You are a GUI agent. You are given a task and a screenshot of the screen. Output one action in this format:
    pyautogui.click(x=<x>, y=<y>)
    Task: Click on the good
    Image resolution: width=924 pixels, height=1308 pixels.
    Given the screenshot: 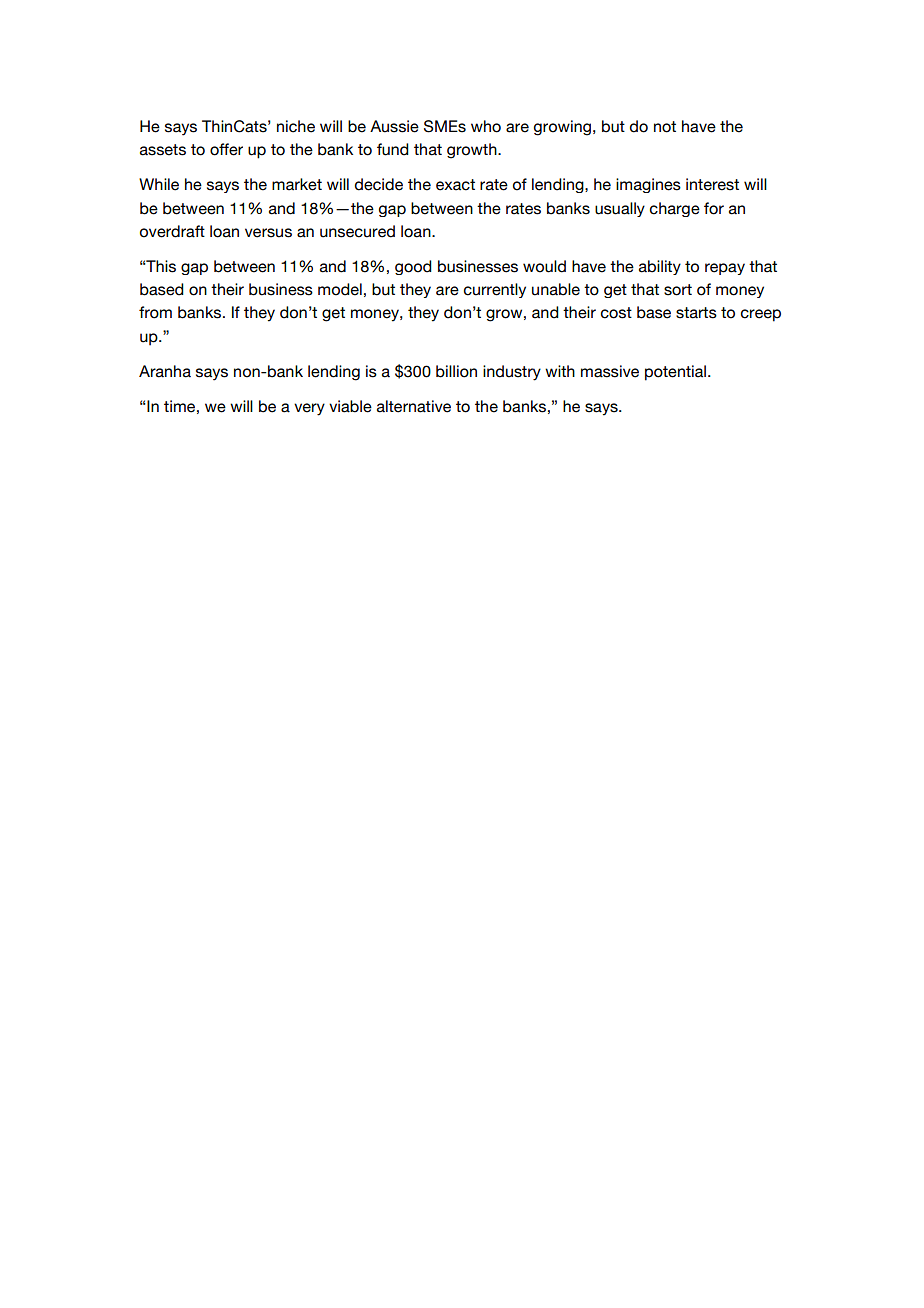 What is the action you would take?
    pyautogui.click(x=413, y=267)
